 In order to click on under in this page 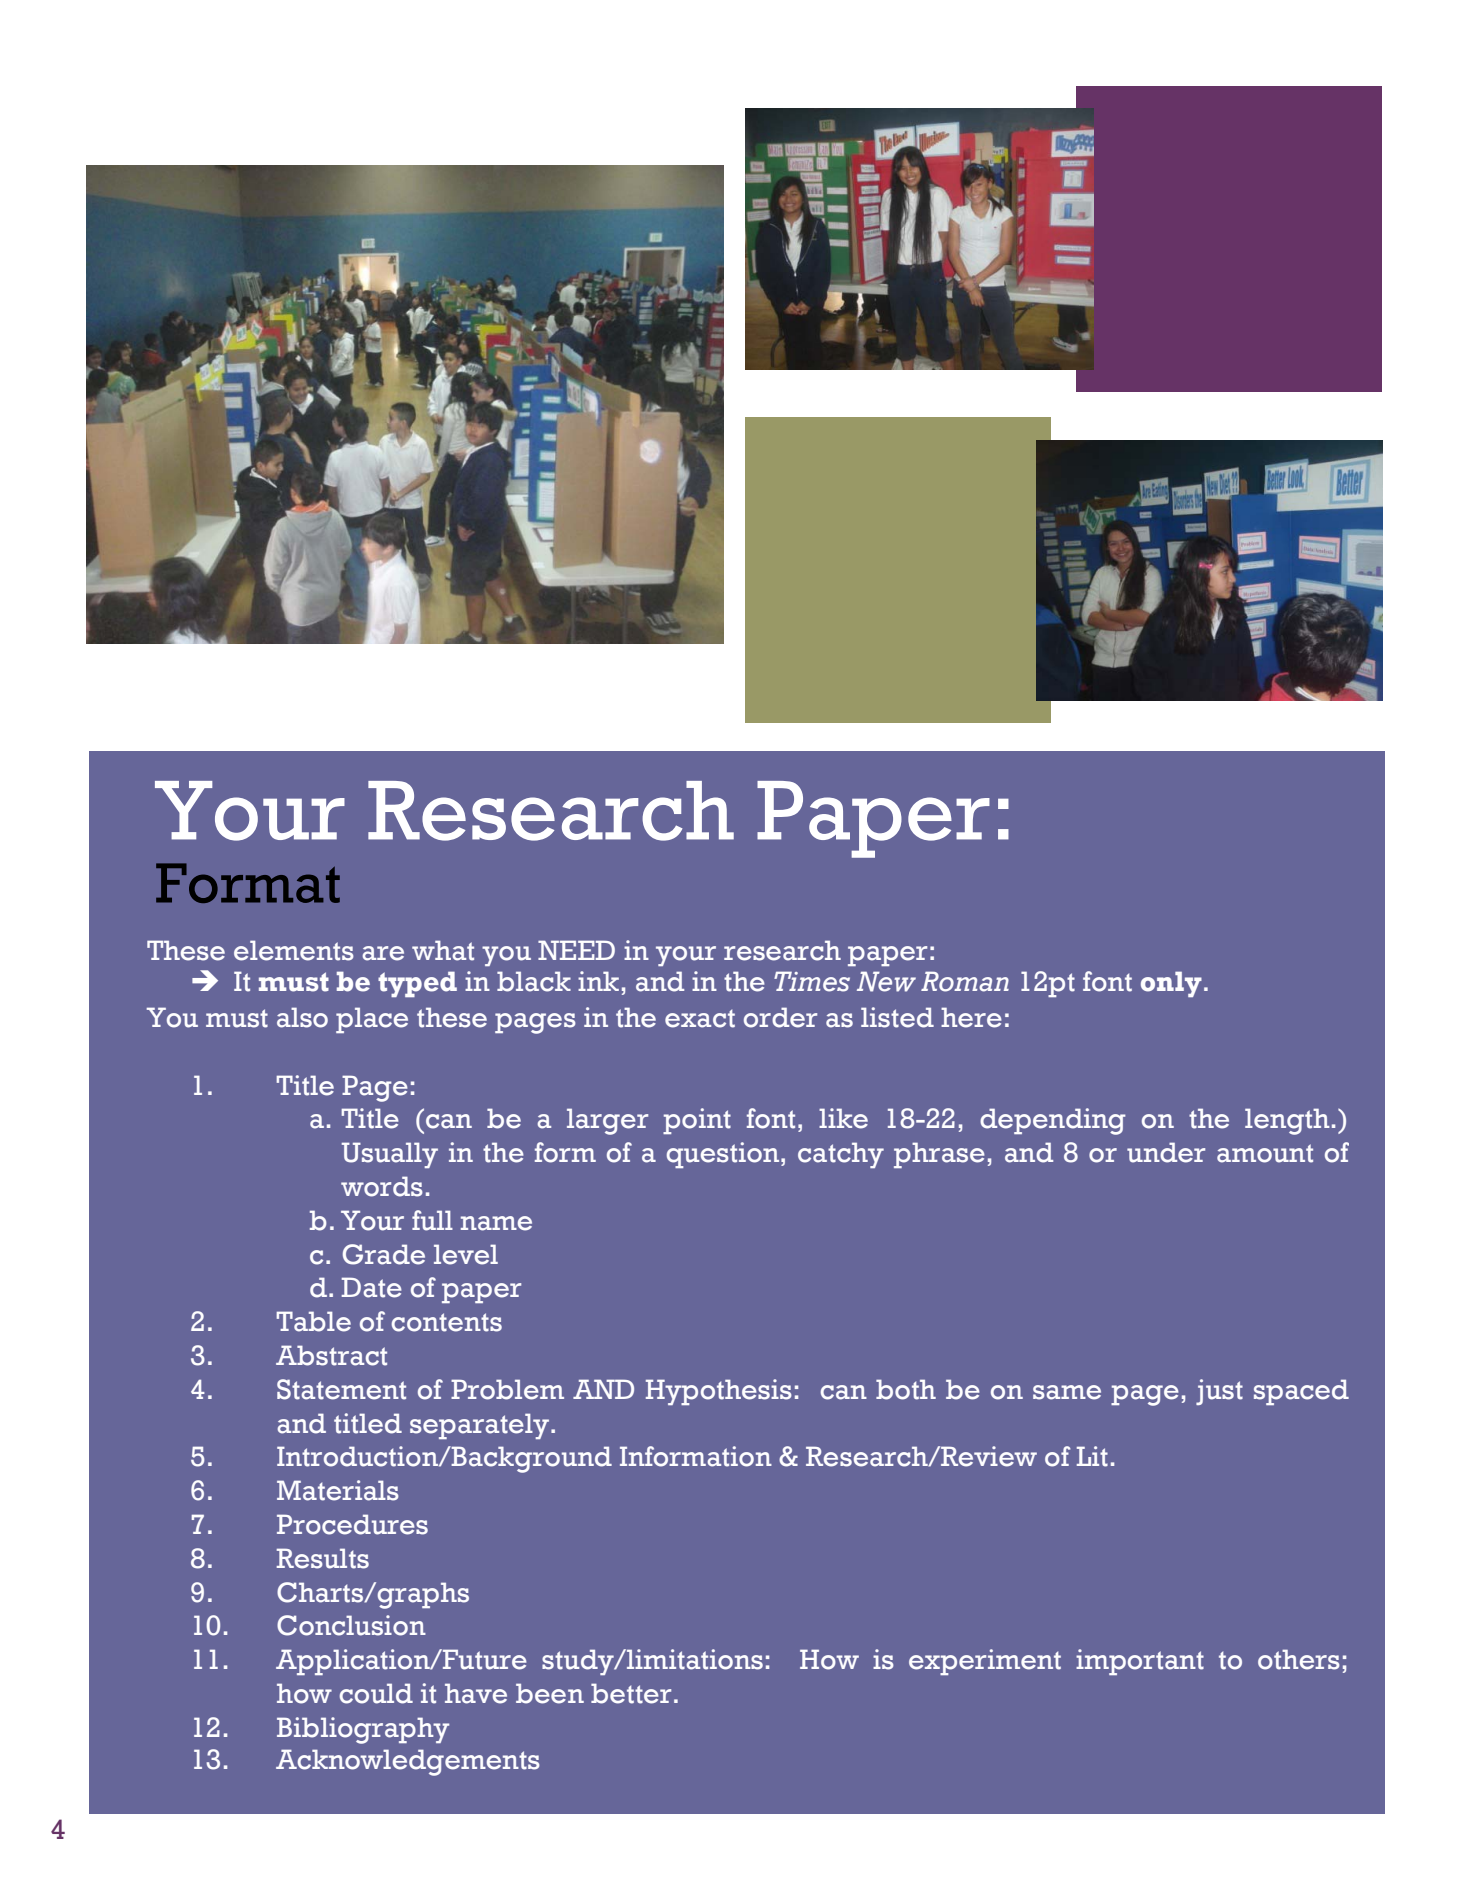, I will do `click(1166, 1152)`.
